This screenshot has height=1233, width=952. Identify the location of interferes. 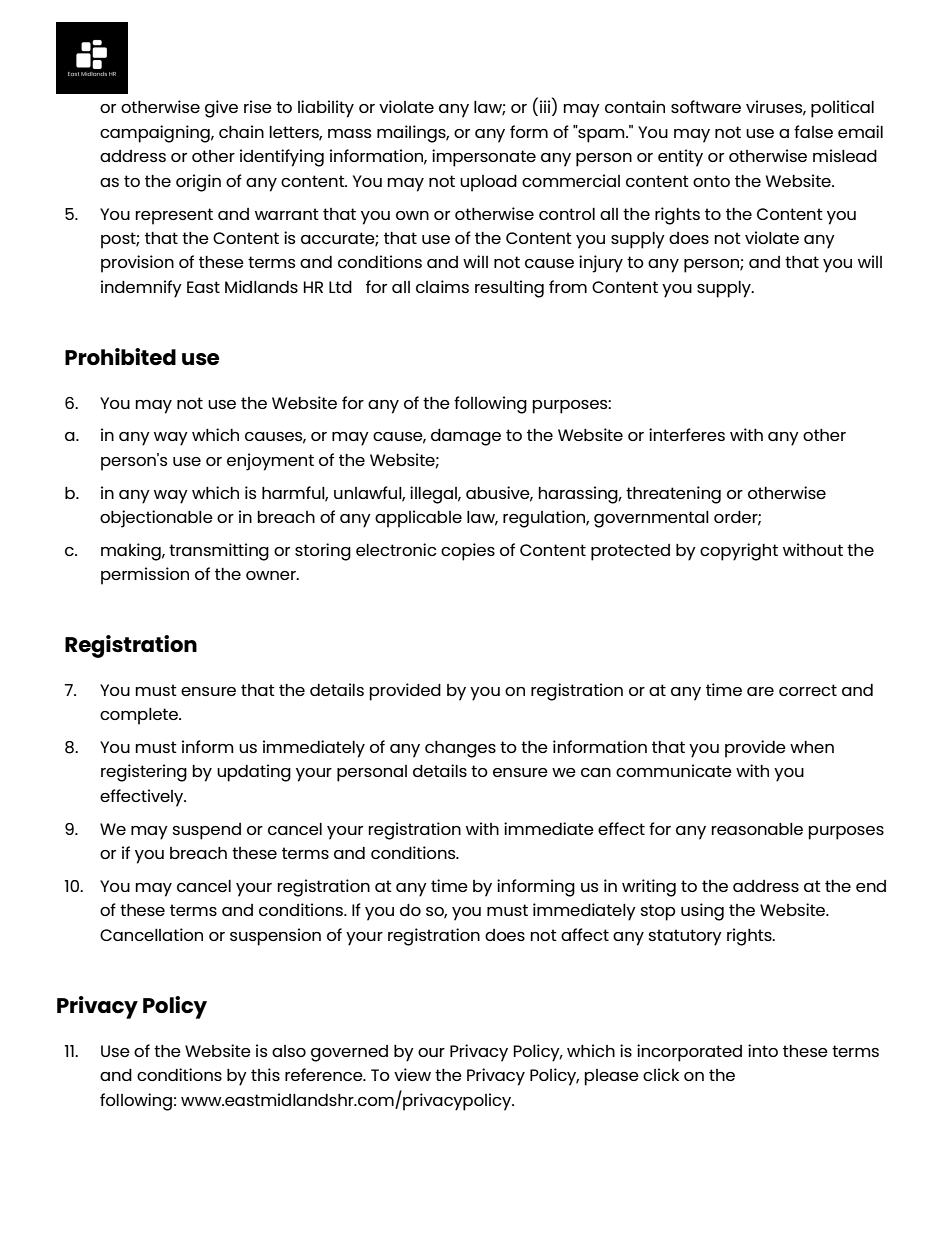
(687, 434).
